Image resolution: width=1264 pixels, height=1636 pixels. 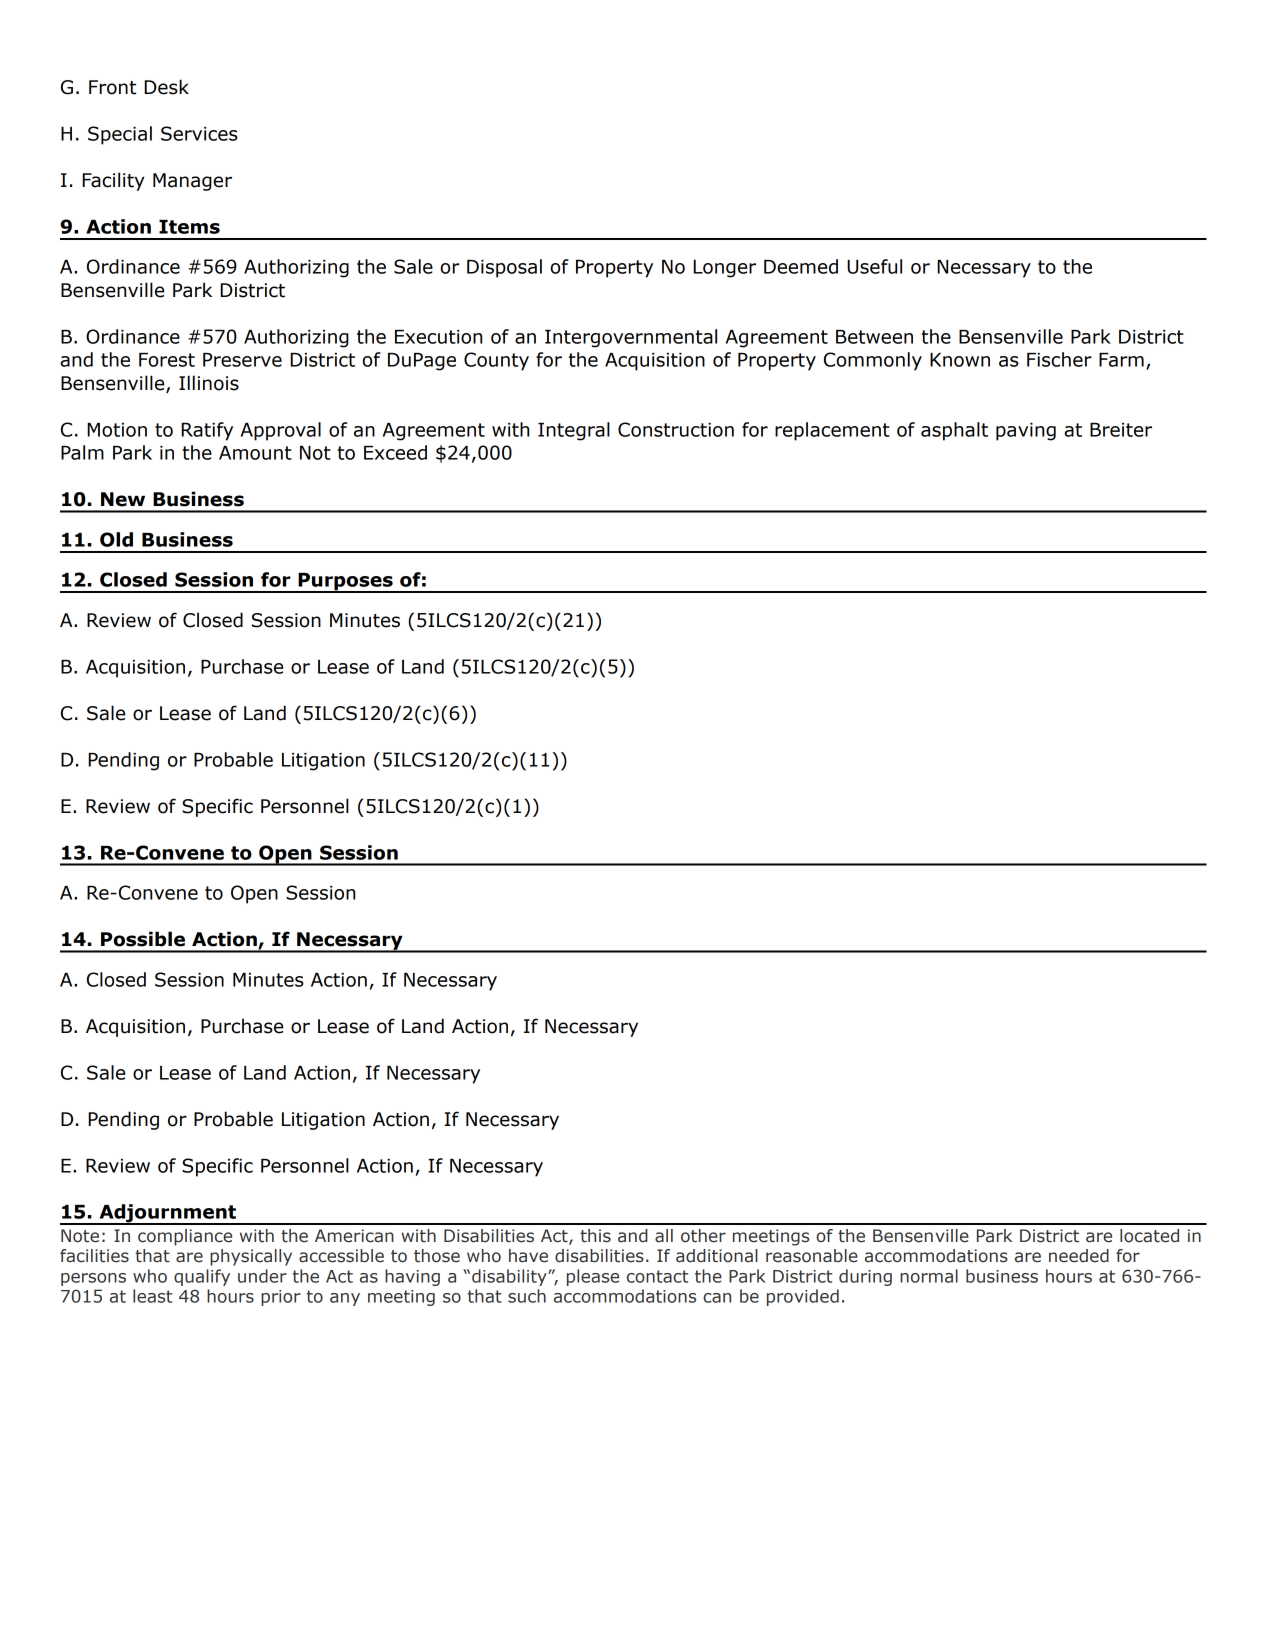 I want to click on Purposes, so click(x=345, y=583).
